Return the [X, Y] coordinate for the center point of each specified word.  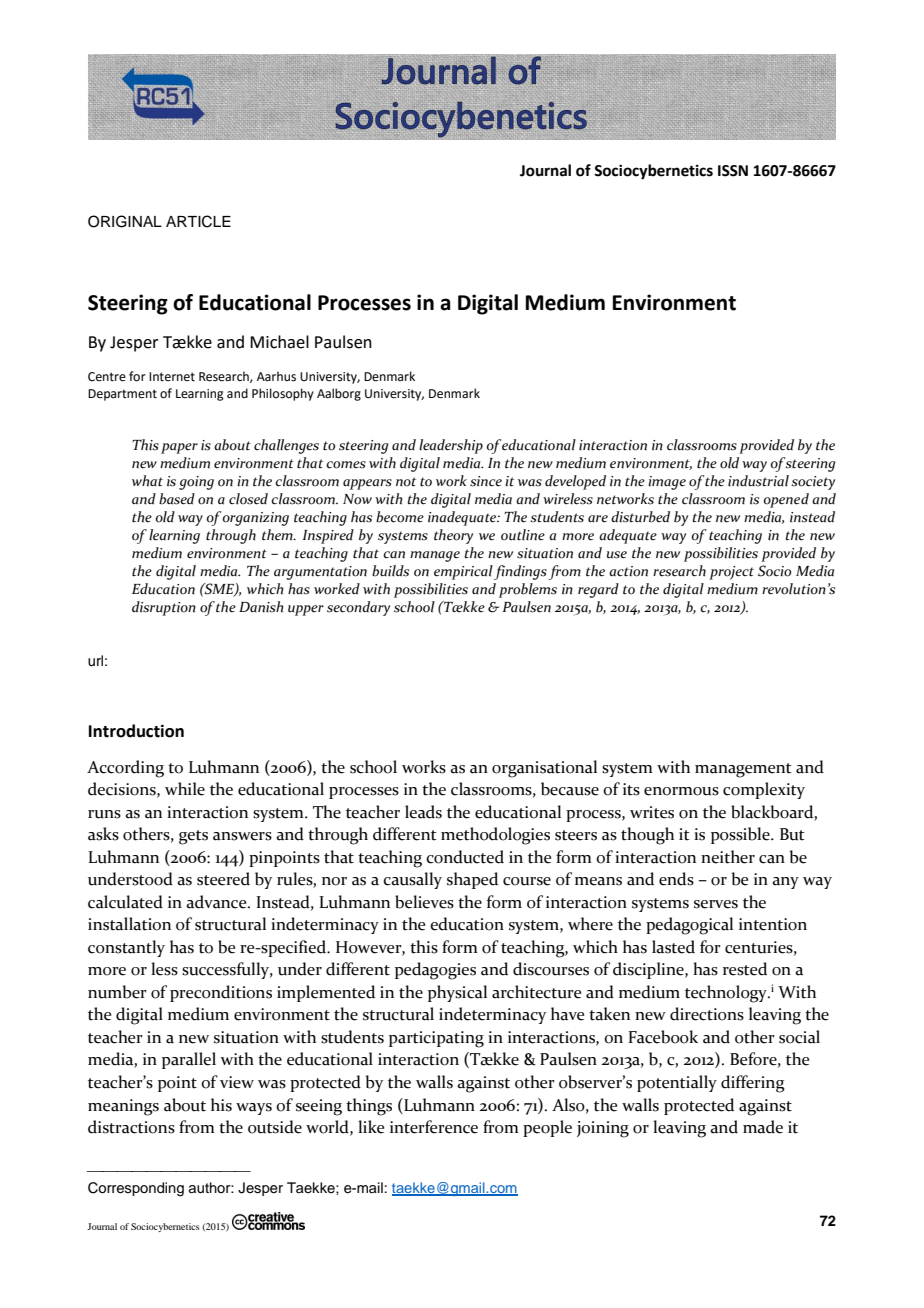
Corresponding [136, 1189]
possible [741, 835]
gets [193, 837]
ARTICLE [198, 221]
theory [453, 536]
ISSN [733, 171]
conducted [465, 857]
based [177, 499]
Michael [279, 342]
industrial [758, 481]
